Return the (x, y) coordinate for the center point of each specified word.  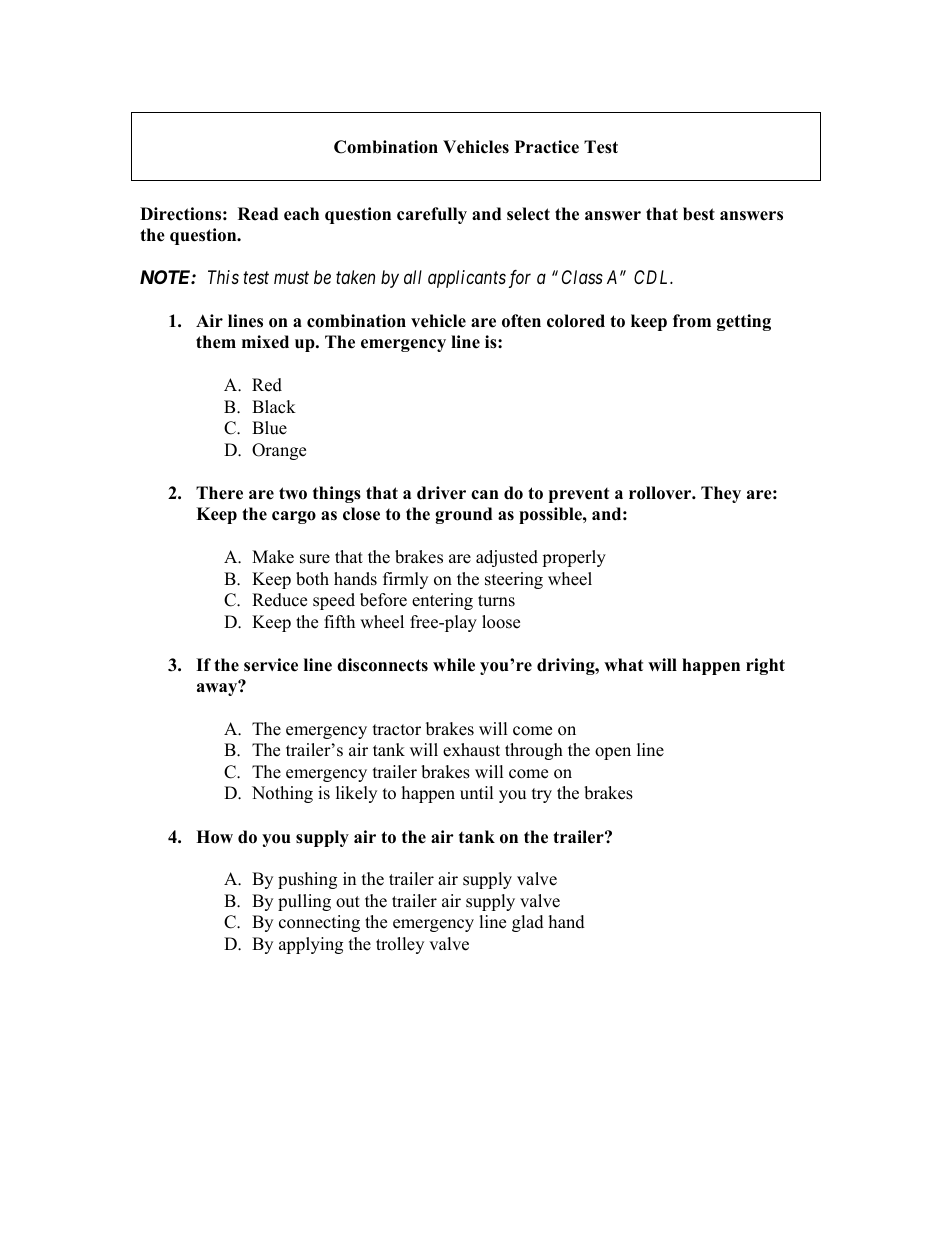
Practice (547, 147)
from (692, 321)
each (301, 214)
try (542, 795)
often (521, 321)
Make (273, 557)
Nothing (282, 794)
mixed (265, 342)
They (721, 494)
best (699, 214)
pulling (304, 902)
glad (528, 923)
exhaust (471, 750)
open (613, 753)
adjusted (507, 558)
